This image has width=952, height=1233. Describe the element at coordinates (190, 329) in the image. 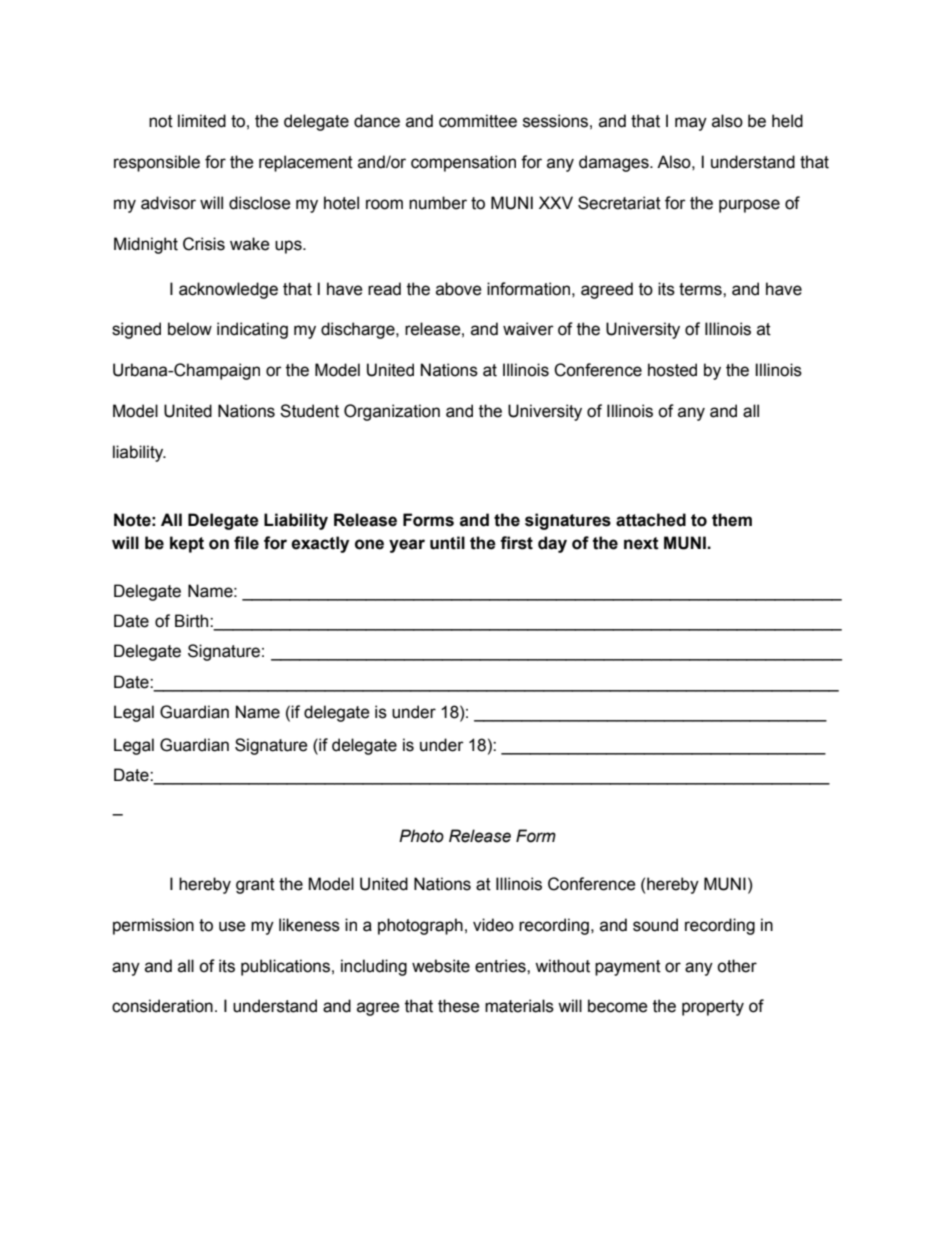

I see `below` at that location.
